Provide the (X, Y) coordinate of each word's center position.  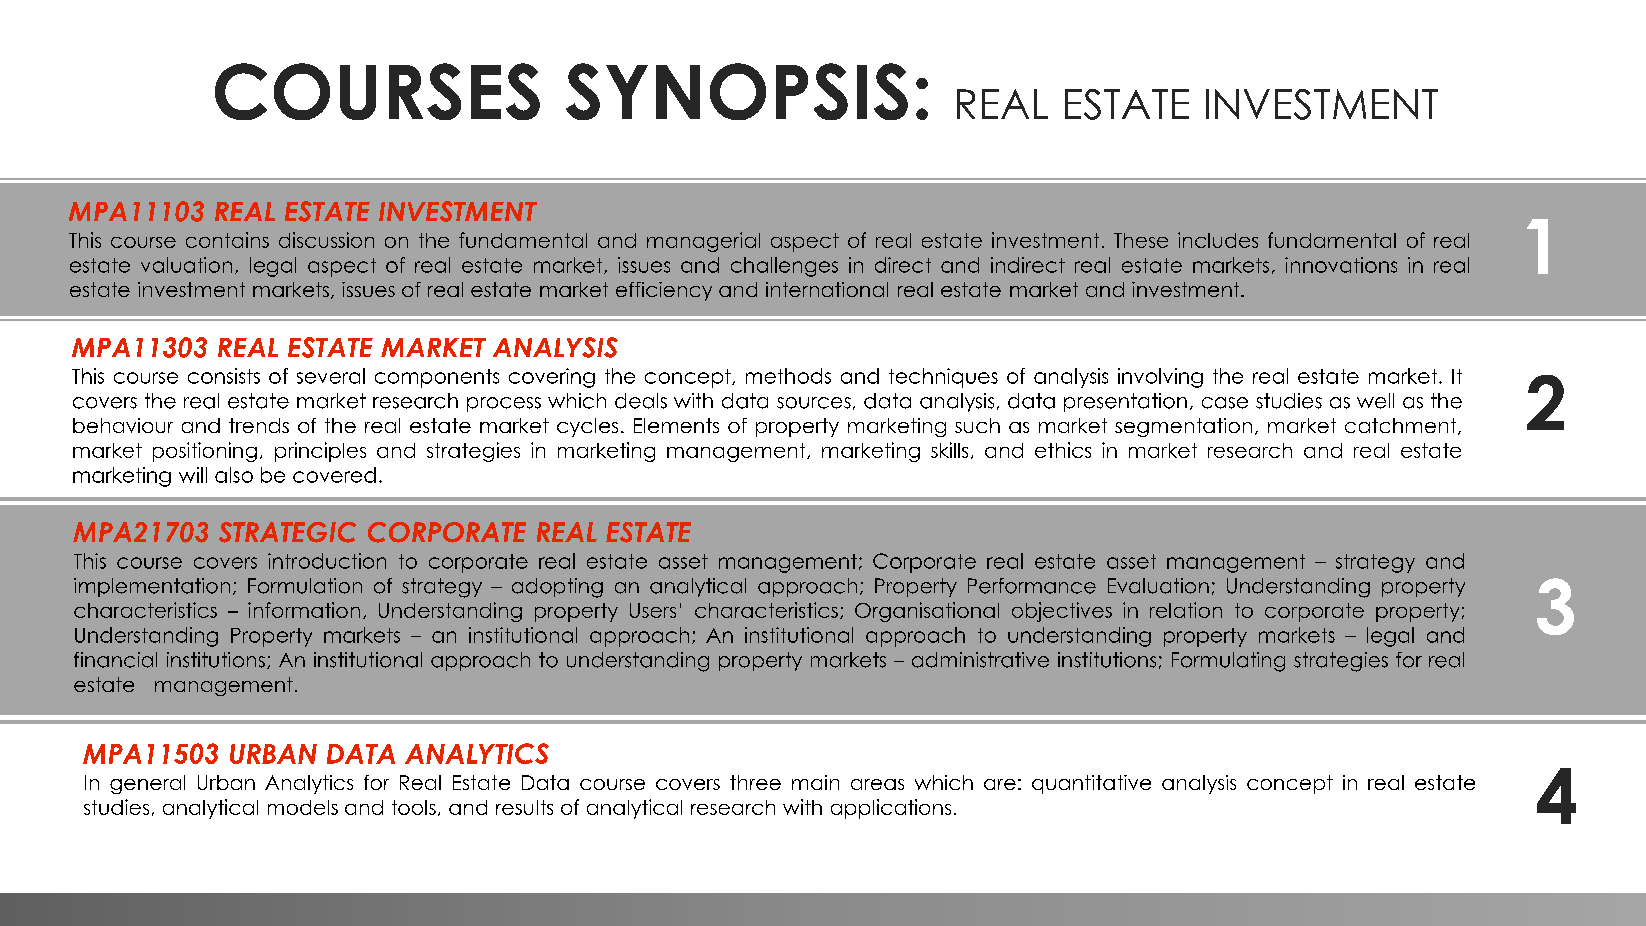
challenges (784, 267)
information (304, 610)
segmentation (1183, 427)
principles (320, 452)
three (755, 782)
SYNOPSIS (737, 91)
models (303, 807)
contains (227, 240)
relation (1186, 610)
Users (653, 610)
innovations (1341, 265)
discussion (326, 240)
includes (1218, 240)
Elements (676, 425)
